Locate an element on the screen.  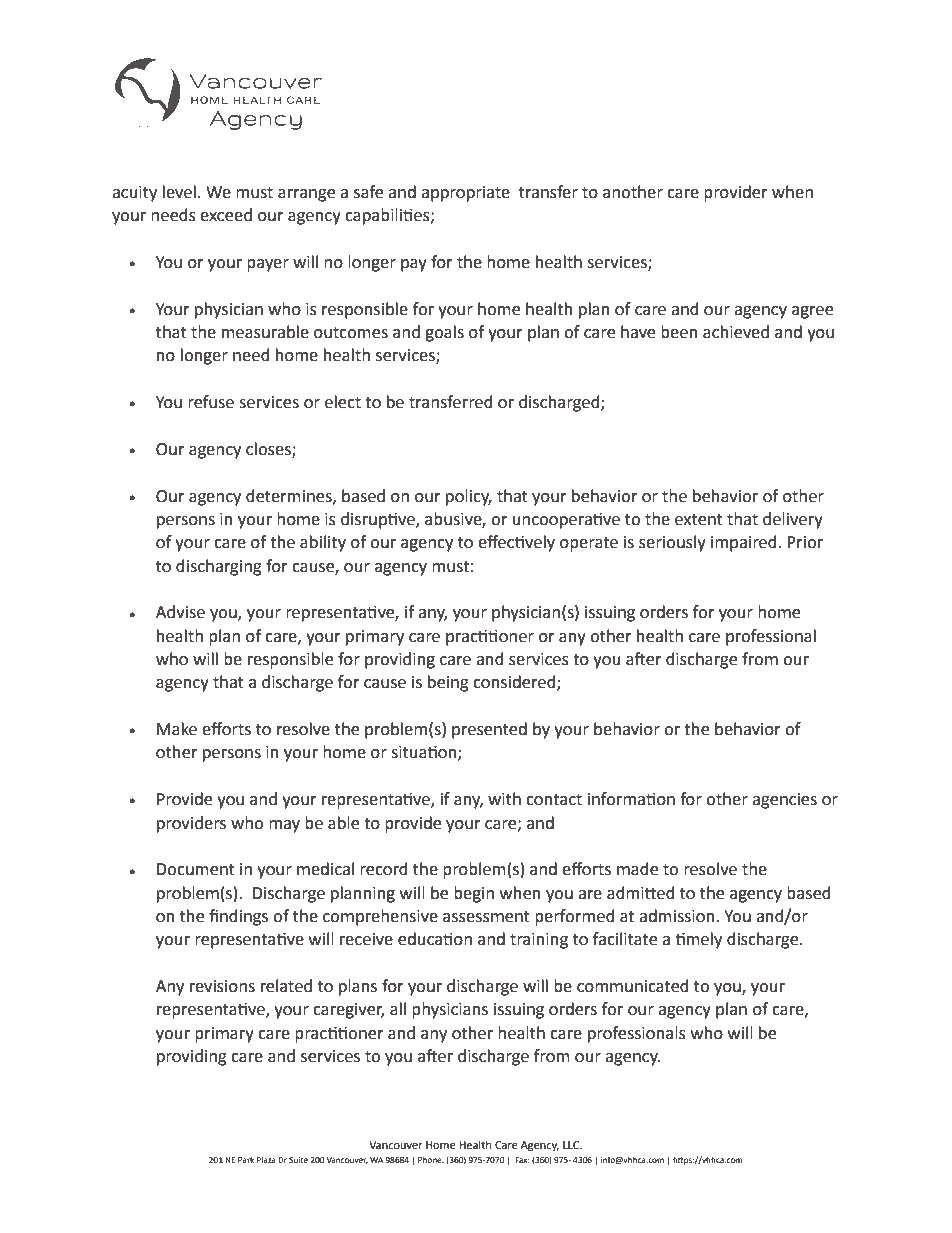
agree is located at coordinates (812, 312).
